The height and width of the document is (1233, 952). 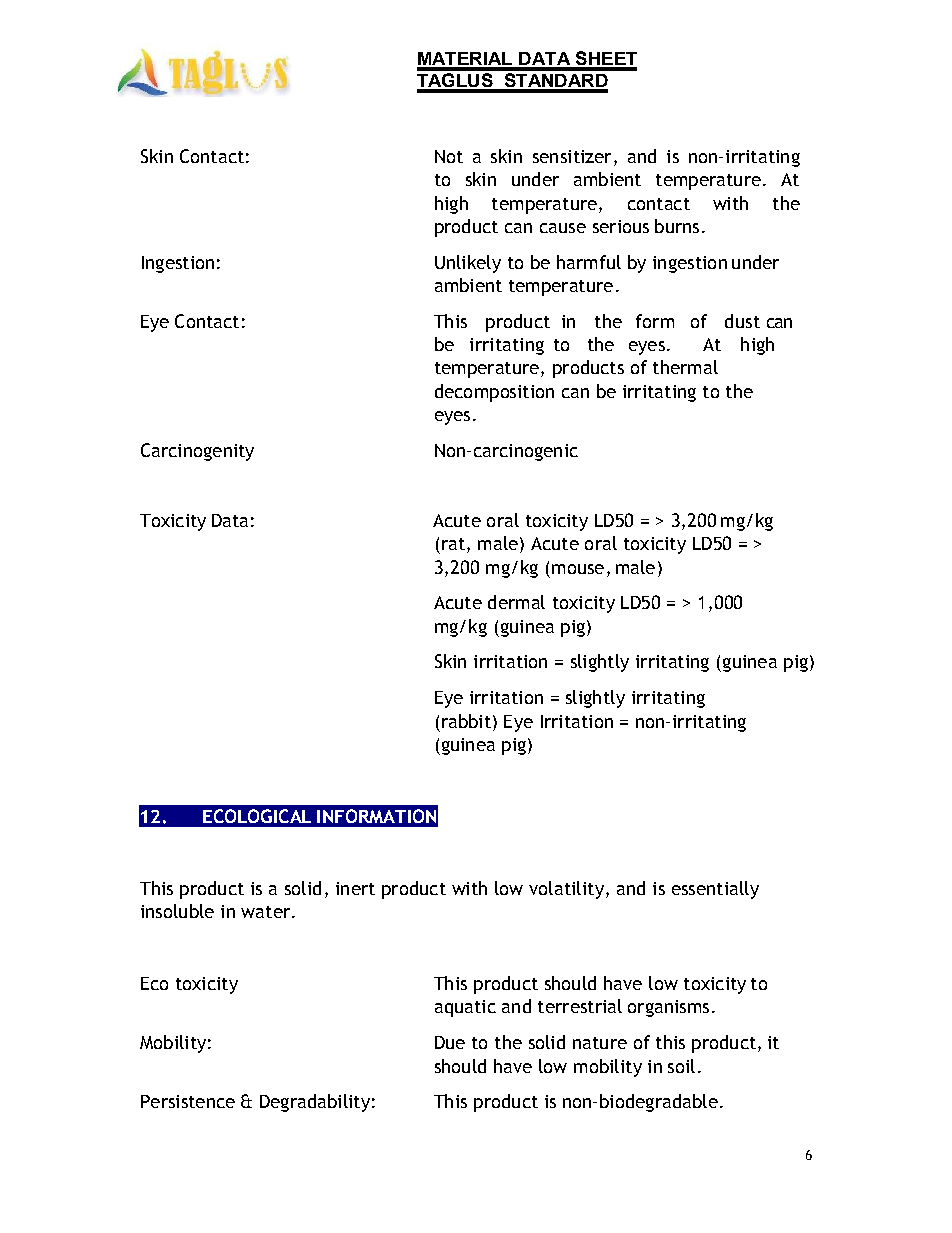 I want to click on dermal, so click(x=516, y=602).
